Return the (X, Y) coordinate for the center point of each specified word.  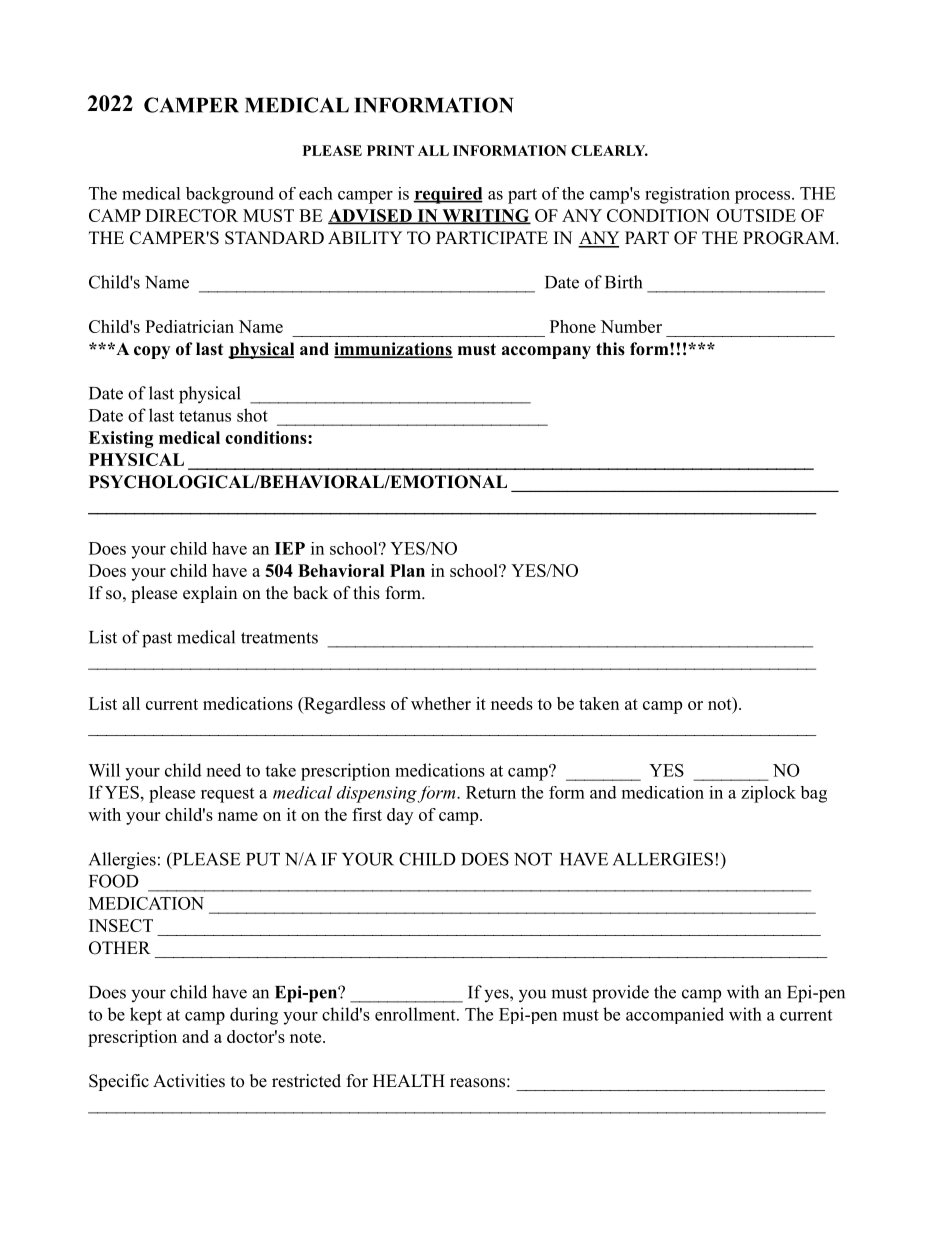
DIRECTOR (191, 215)
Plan (407, 570)
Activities (189, 1081)
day (400, 816)
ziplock (768, 794)
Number (631, 326)
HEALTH (409, 1080)
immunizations (393, 350)
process (762, 197)
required (448, 195)
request (227, 795)
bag (813, 794)
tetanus (205, 416)
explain (210, 594)
